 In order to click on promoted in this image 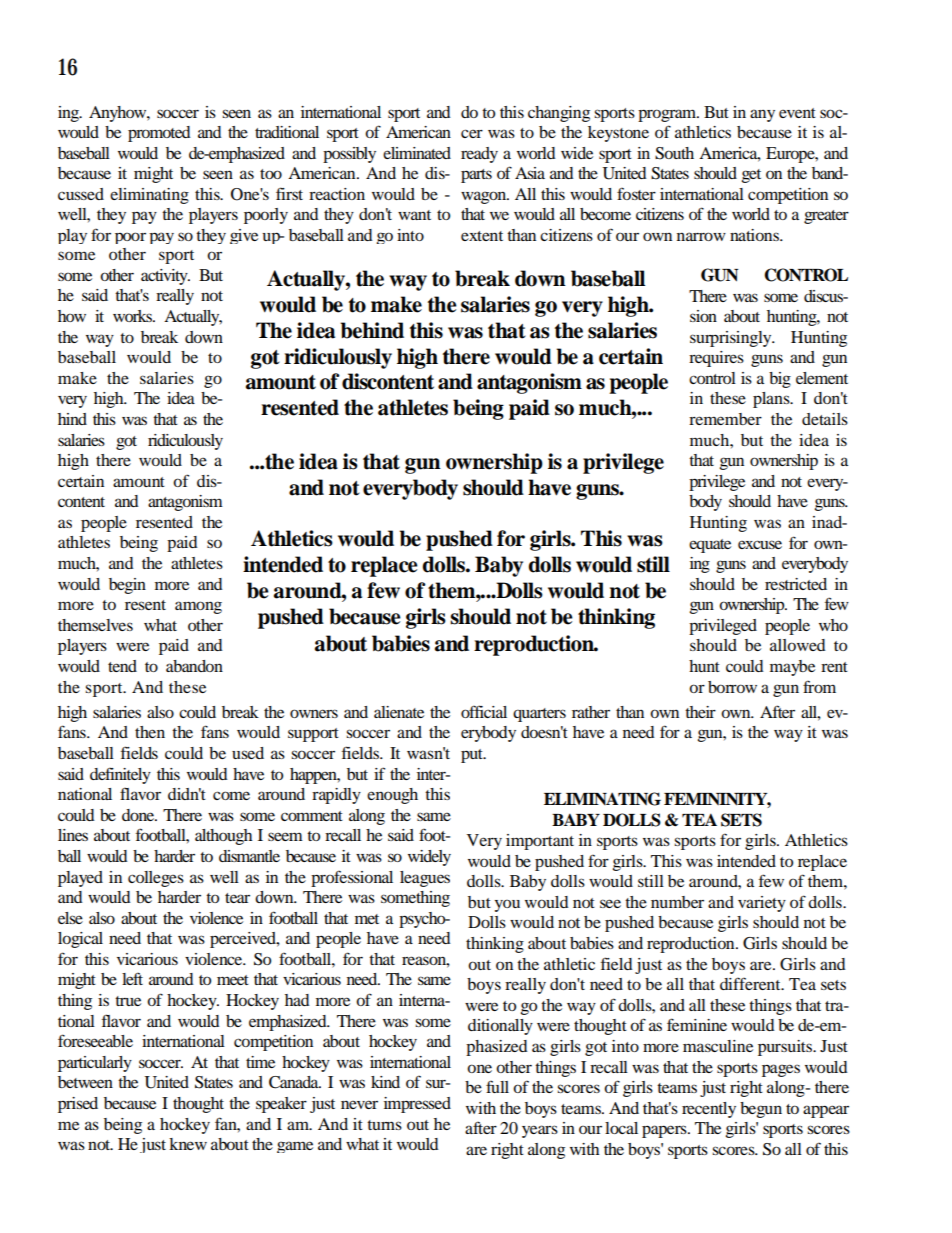, I will do `click(159, 134)`.
